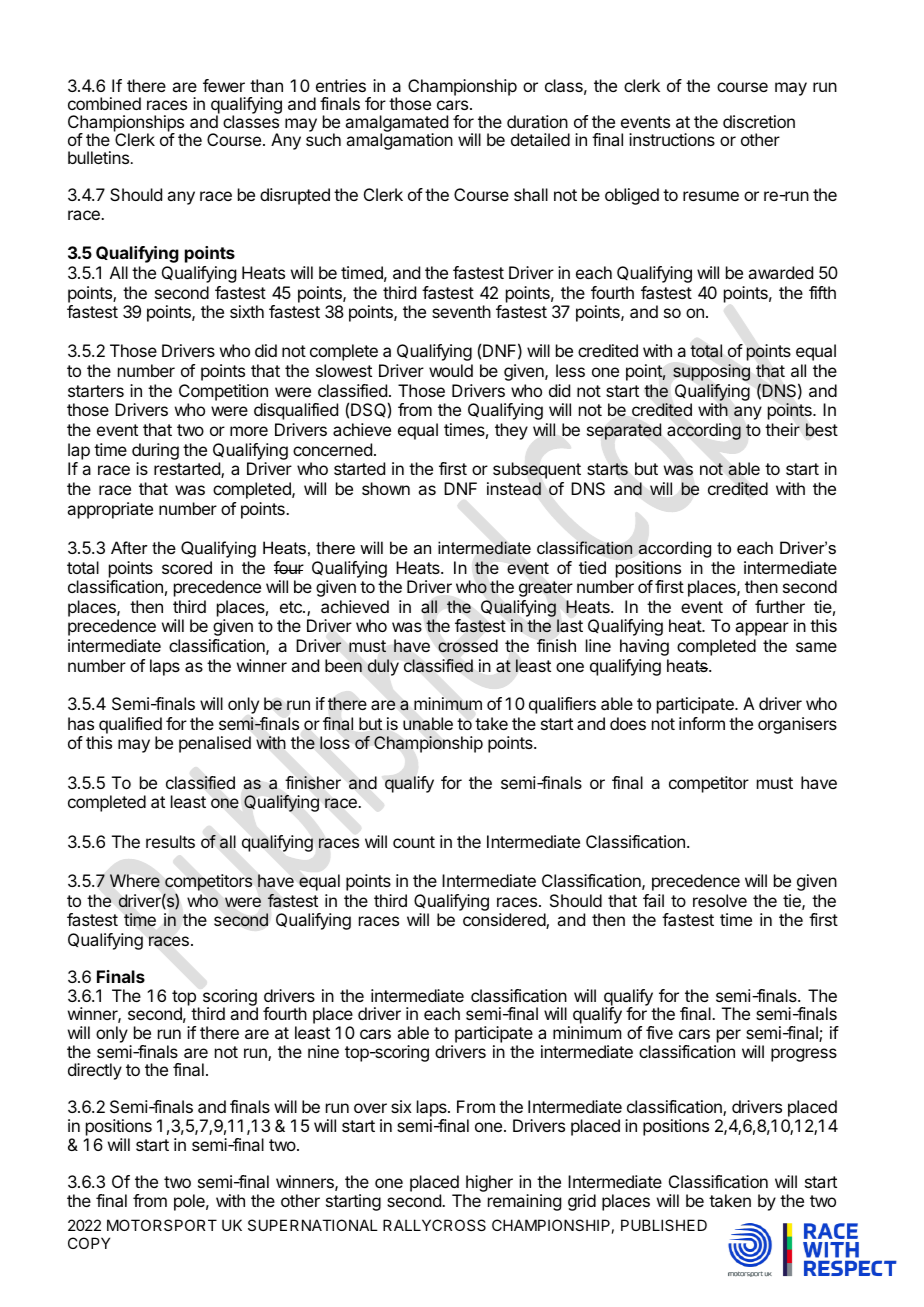 The width and height of the screenshot is (924, 1307). I want to click on PUBLISHED, so click(664, 1225).
